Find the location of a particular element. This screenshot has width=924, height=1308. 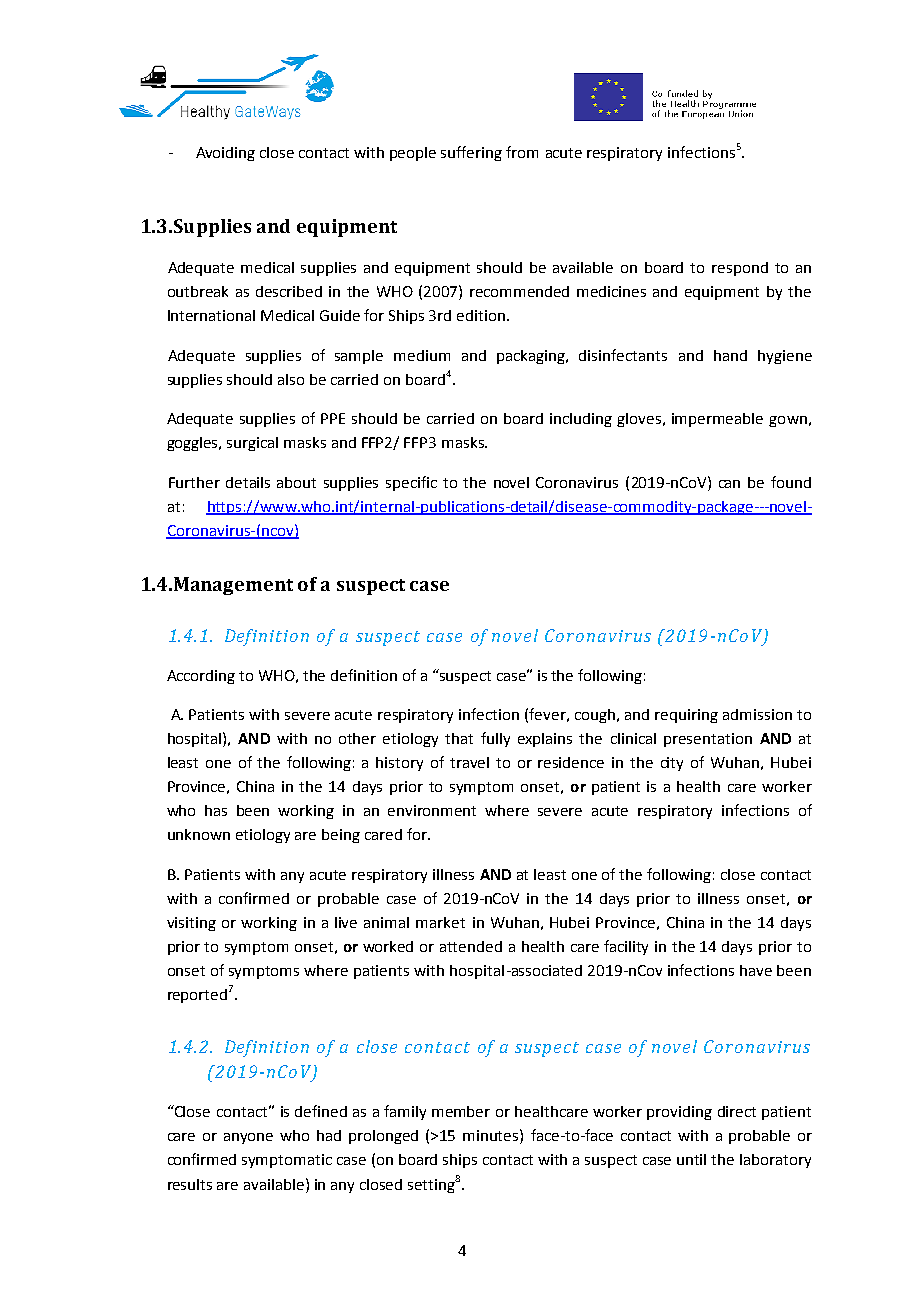

has is located at coordinates (216, 810).
